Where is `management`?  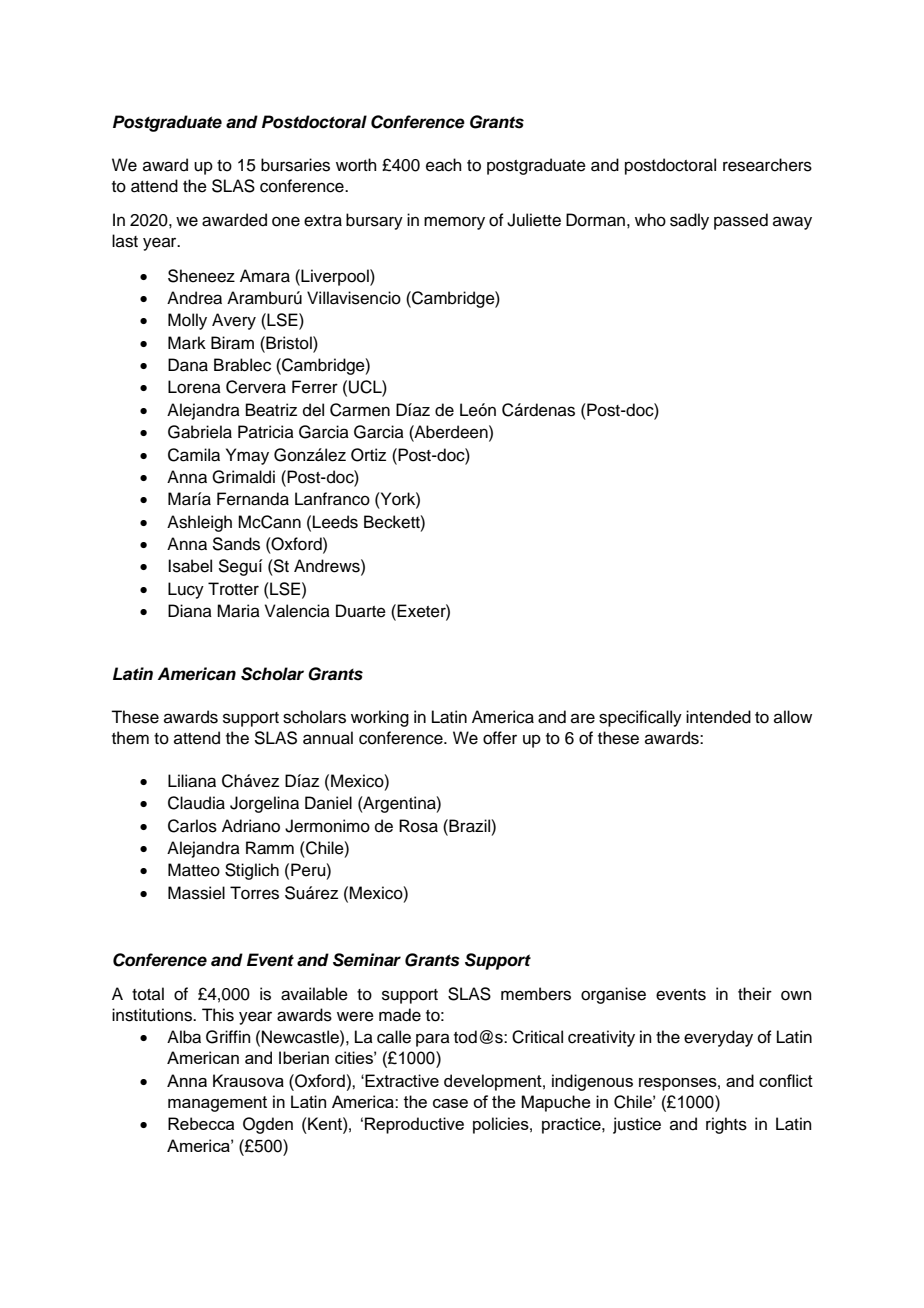
management is located at coordinates (217, 1104).
